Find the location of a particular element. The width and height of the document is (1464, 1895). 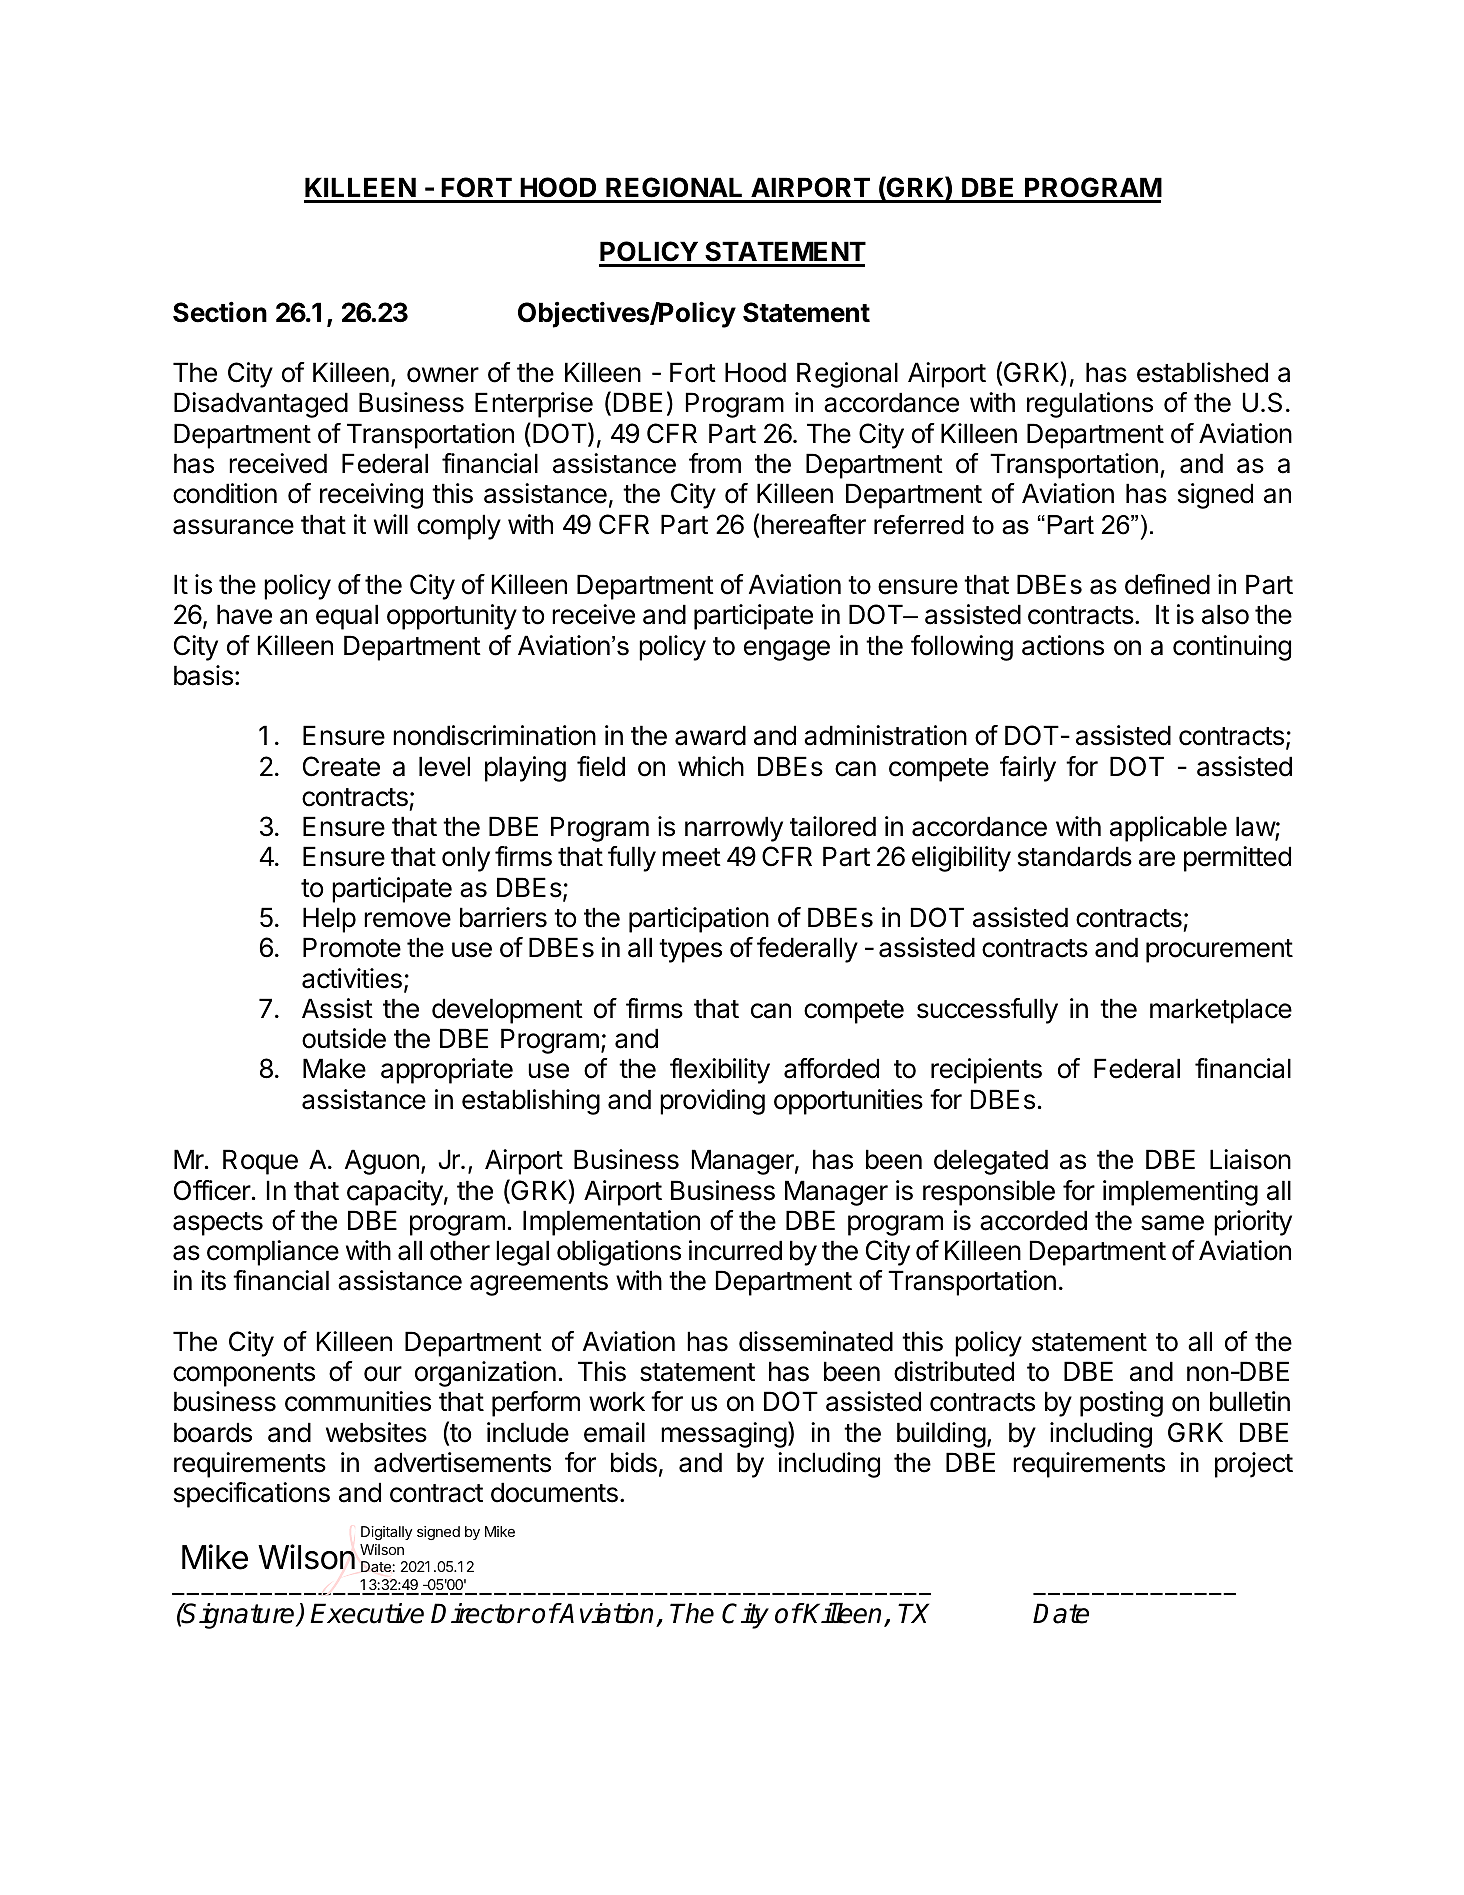

from is located at coordinates (715, 463).
